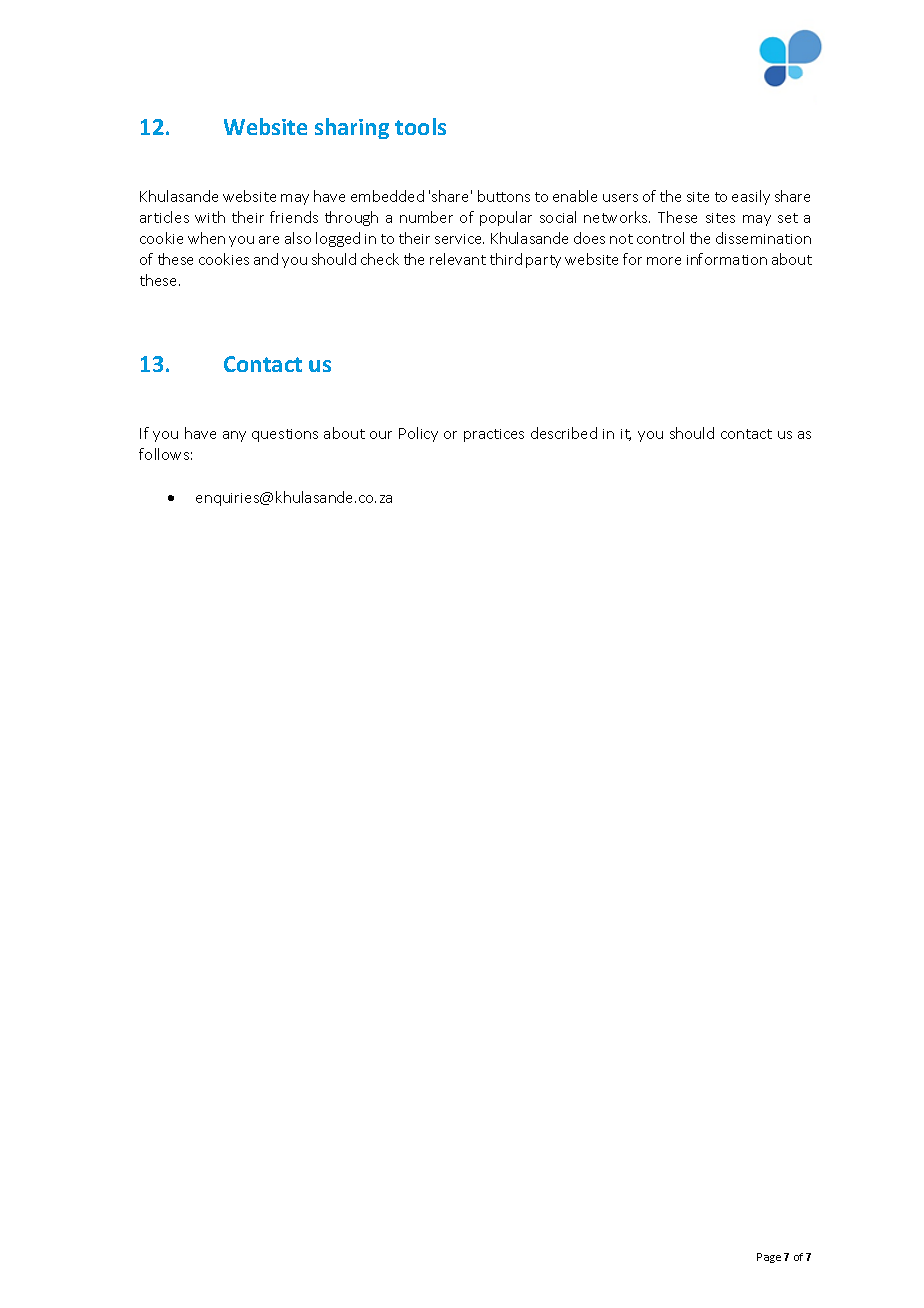 The width and height of the screenshot is (924, 1308). What do you see at coordinates (381, 435) in the screenshot?
I see `our` at bounding box center [381, 435].
